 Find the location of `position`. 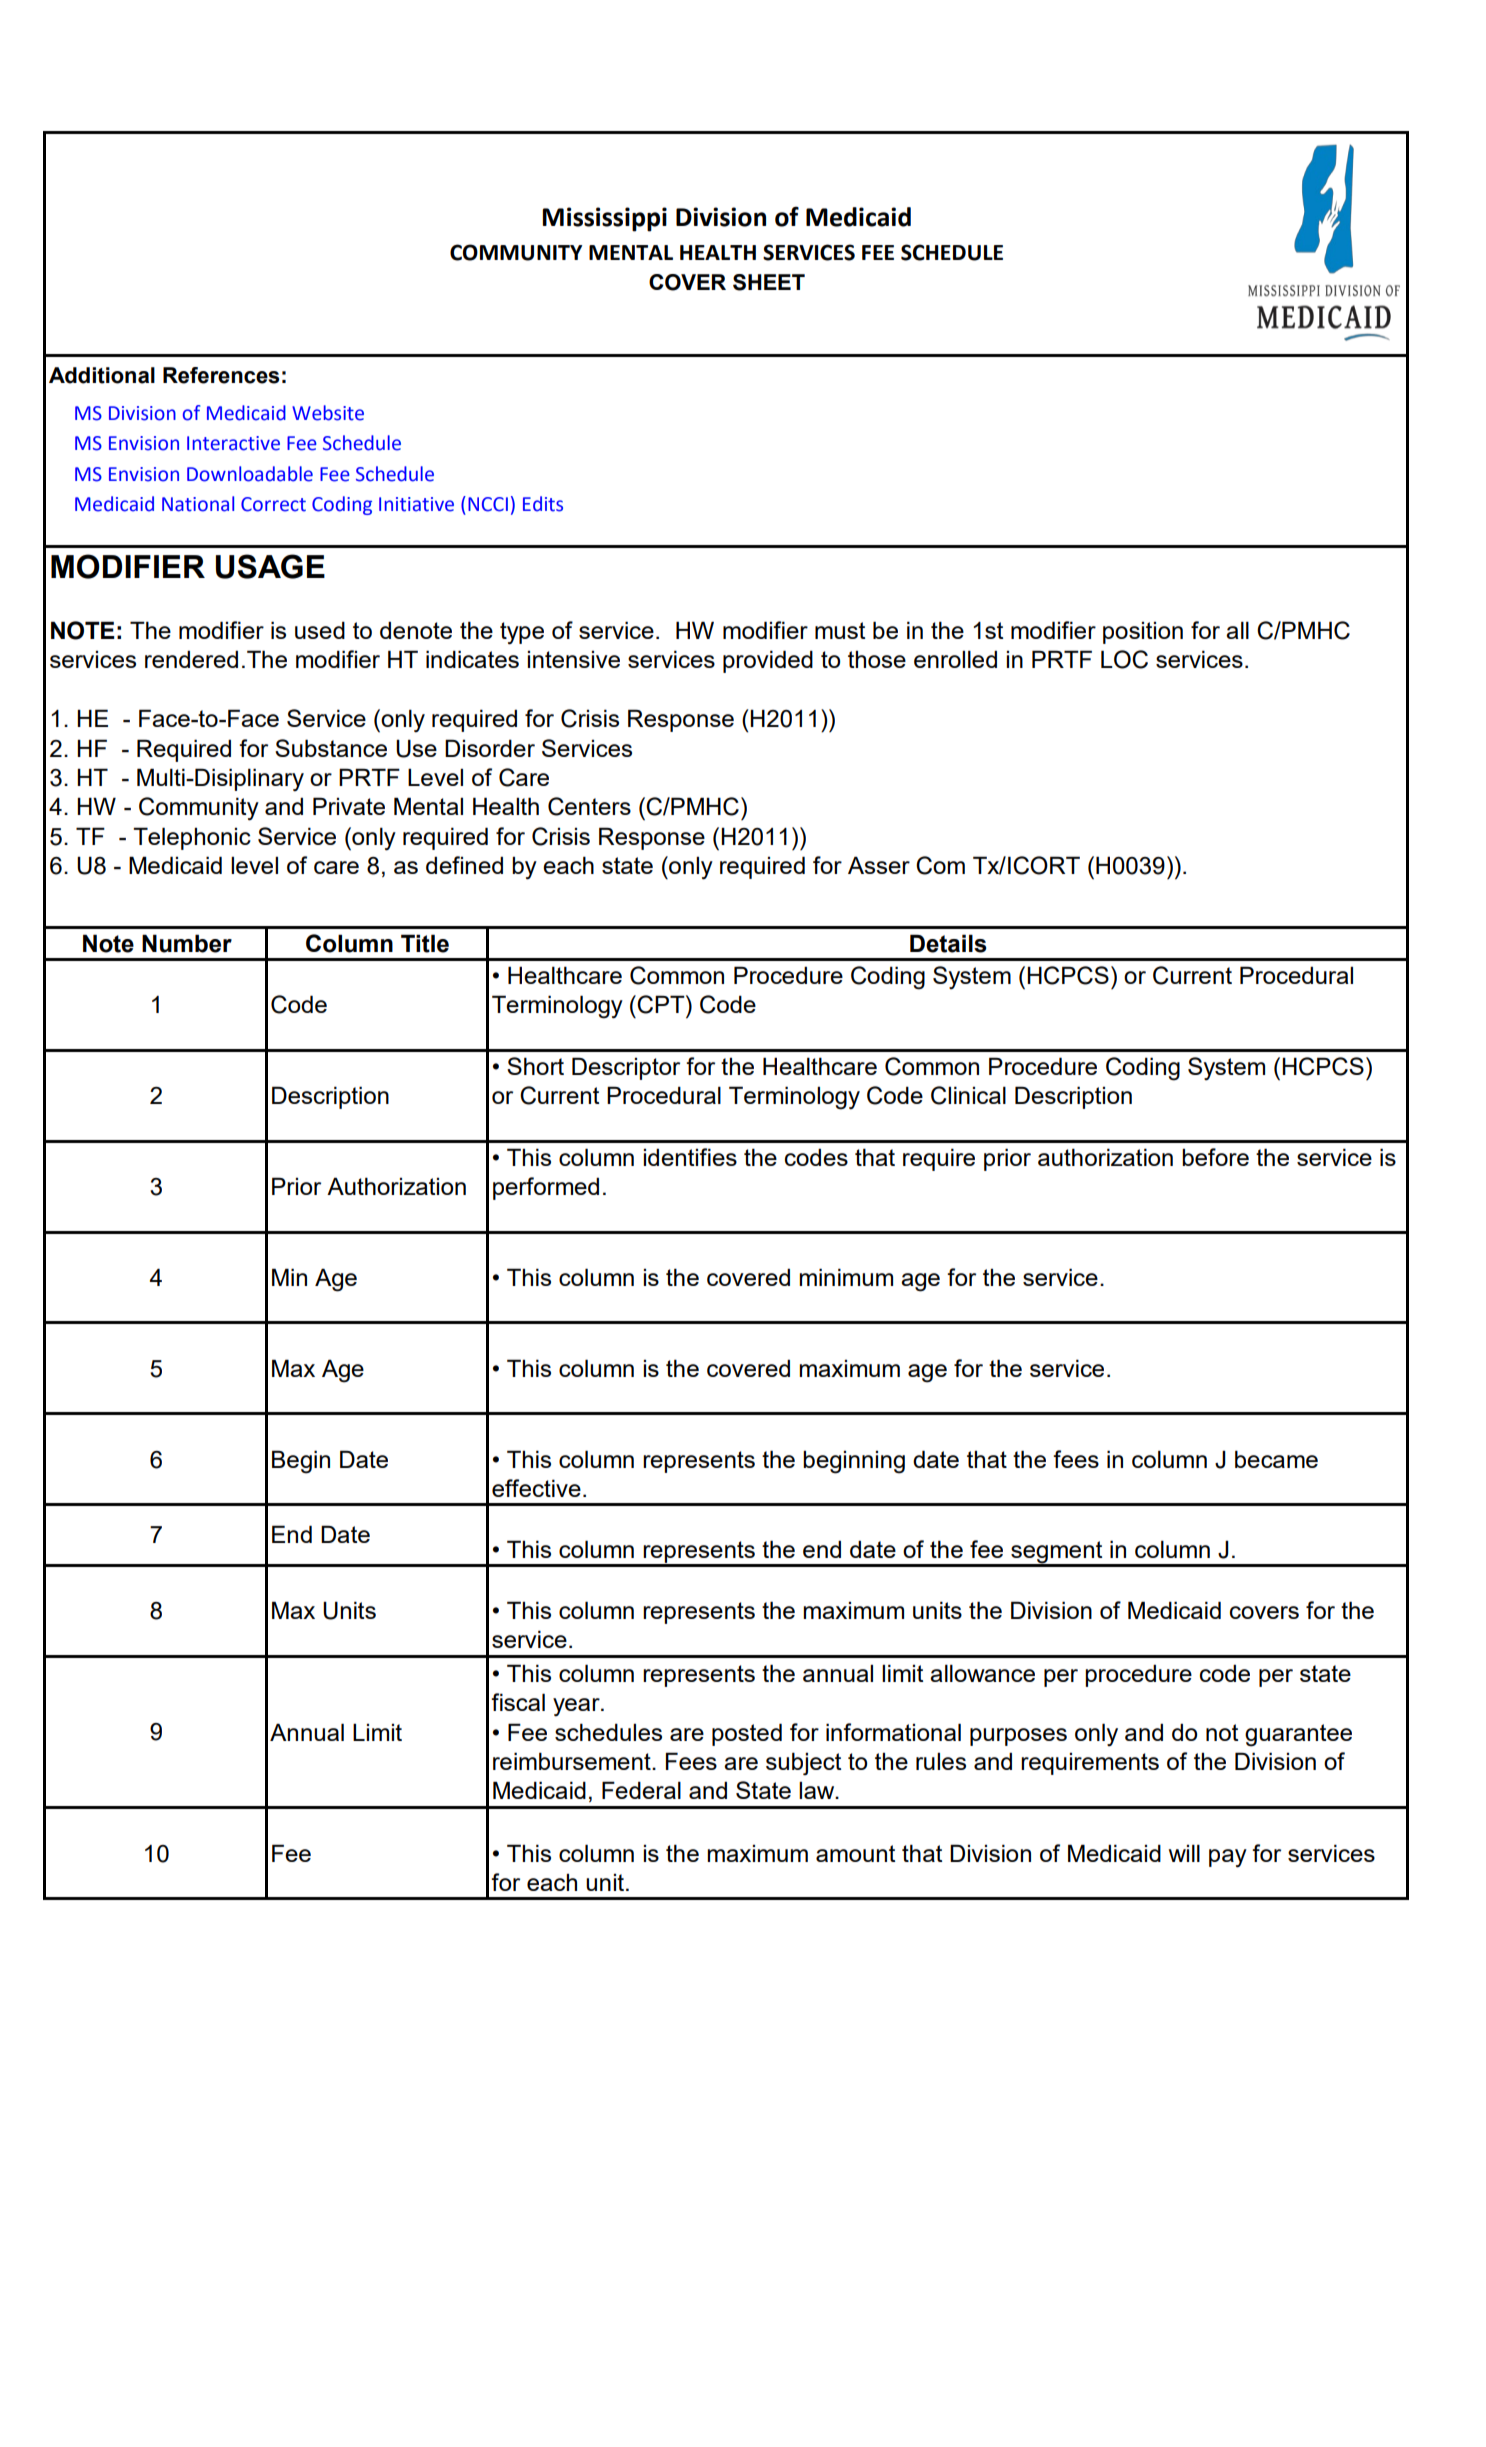

position is located at coordinates (1143, 633).
